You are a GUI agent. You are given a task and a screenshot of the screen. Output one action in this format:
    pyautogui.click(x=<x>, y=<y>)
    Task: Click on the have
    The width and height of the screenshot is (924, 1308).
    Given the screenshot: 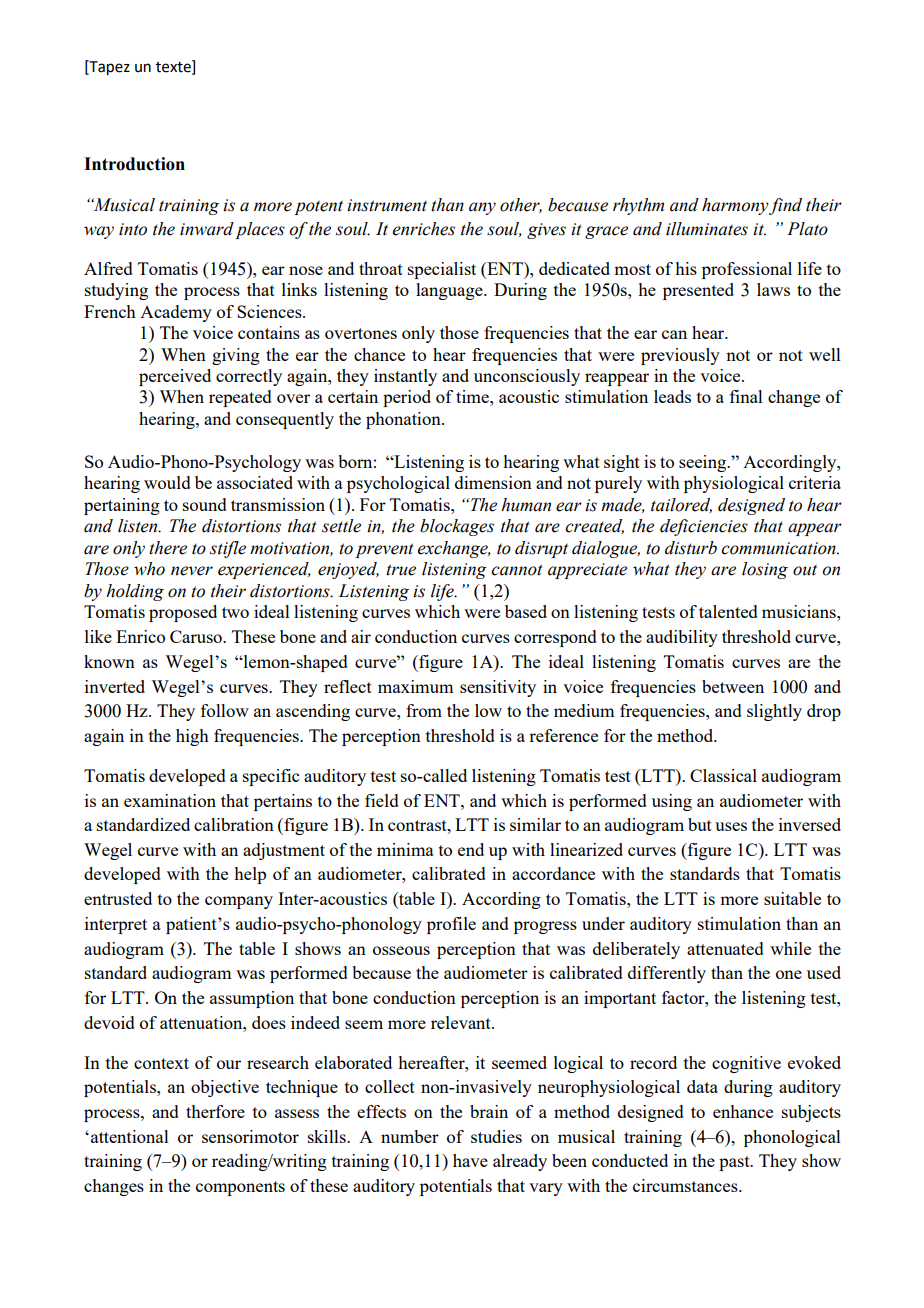 What is the action you would take?
    pyautogui.click(x=470, y=1160)
